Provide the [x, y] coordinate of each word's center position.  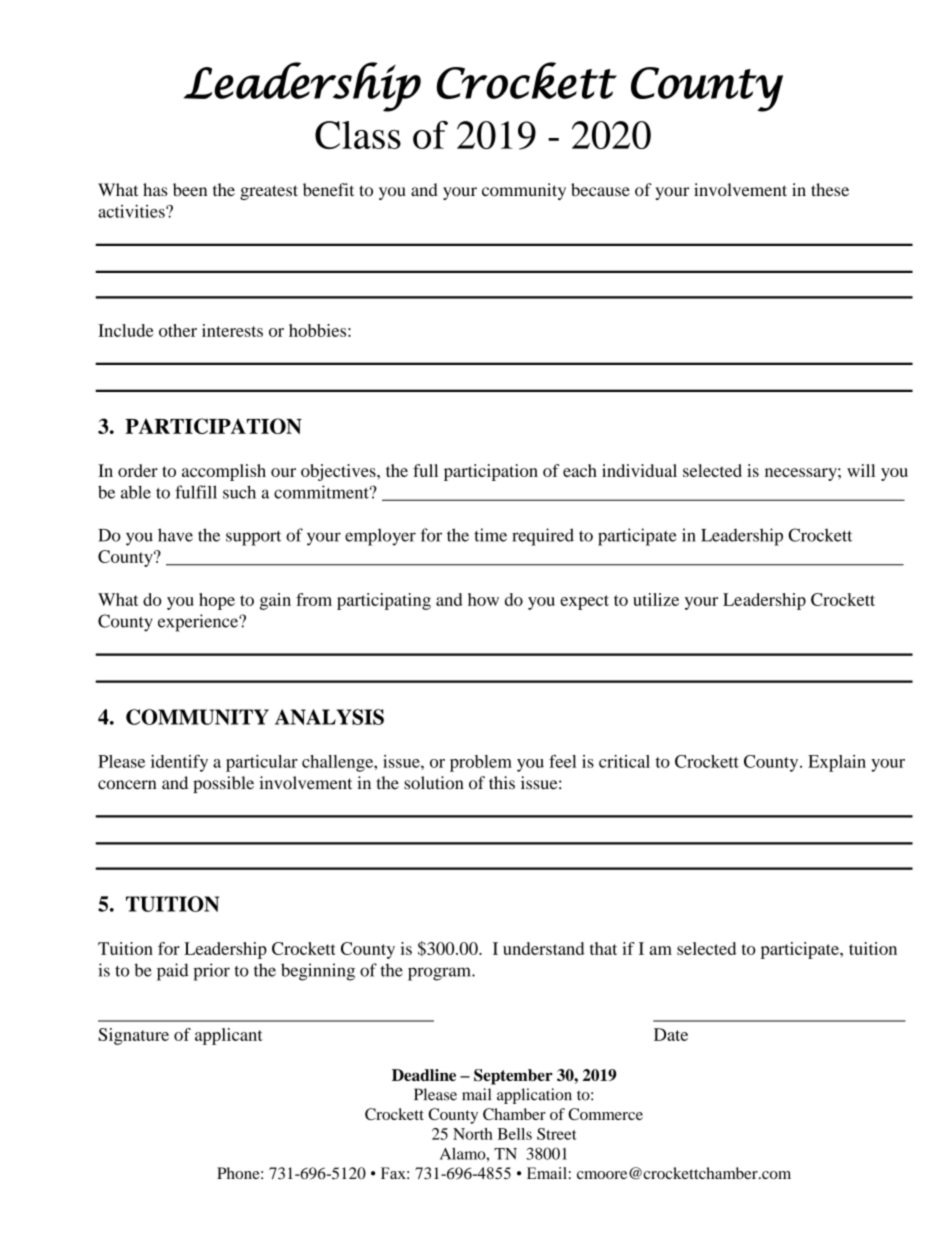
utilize [656, 599]
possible [223, 784]
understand [543, 948]
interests [232, 330]
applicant [229, 1036]
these [830, 189]
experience [199, 623]
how [483, 599]
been [190, 189]
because [600, 189]
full [425, 470]
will [861, 470]
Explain [837, 763]
